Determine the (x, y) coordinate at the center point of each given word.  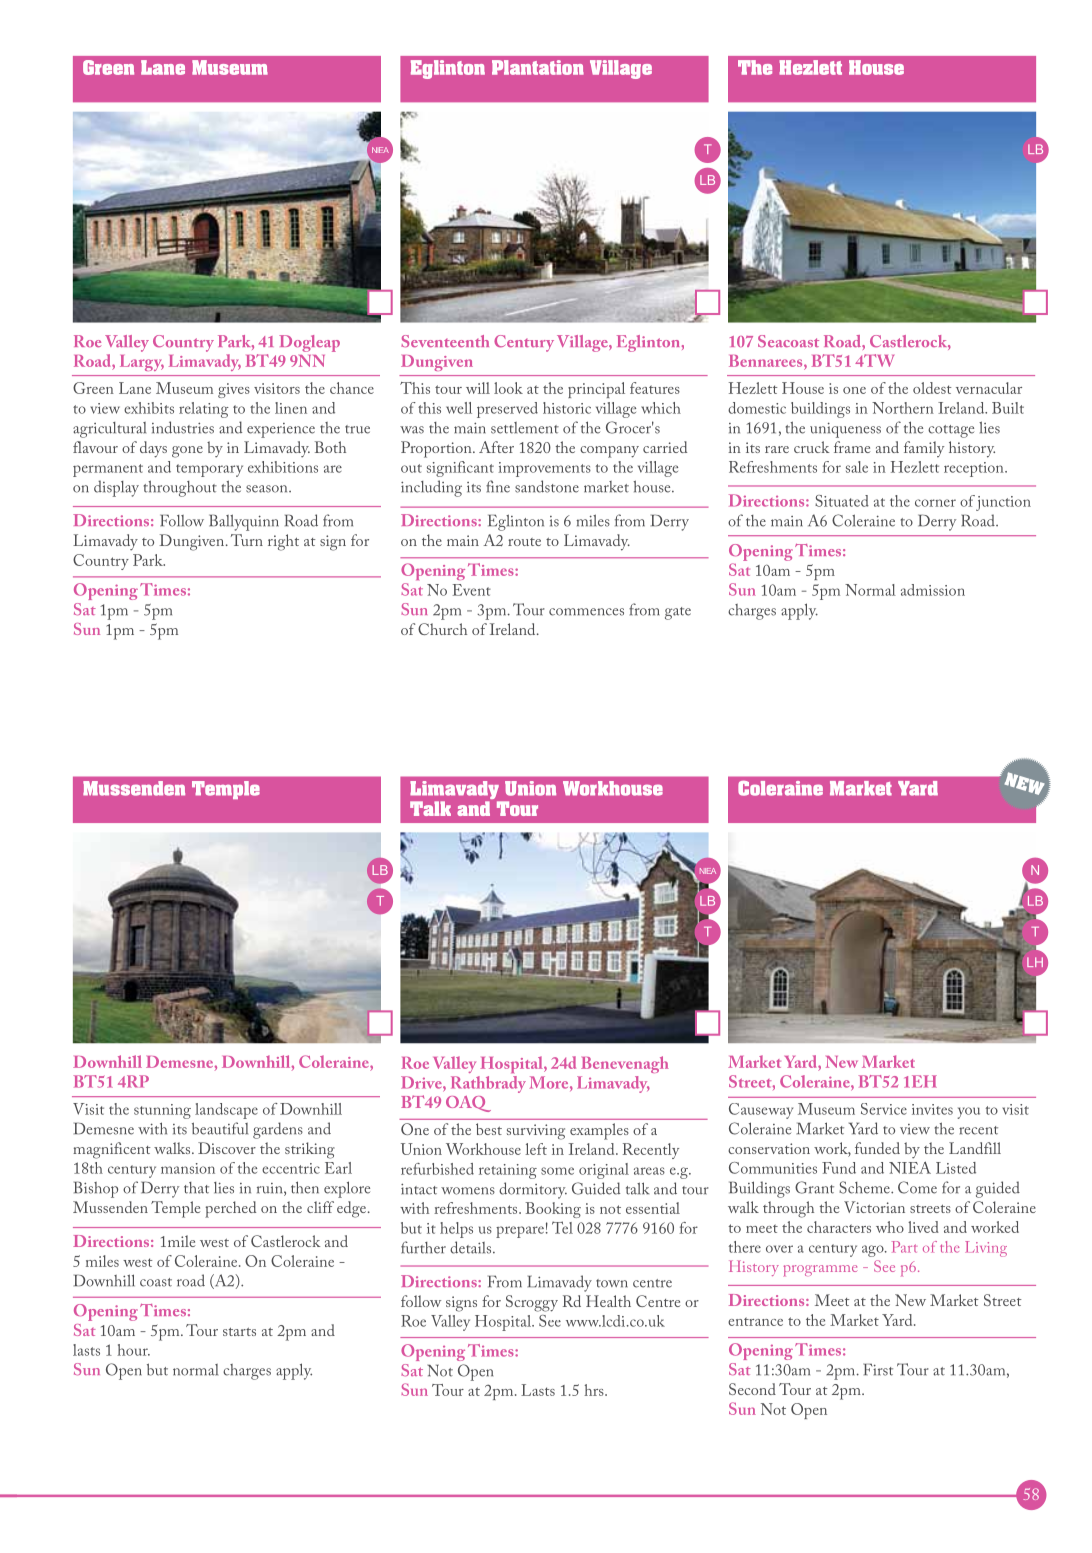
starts (239, 1331)
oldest (932, 388)
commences (586, 612)
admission (933, 590)
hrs (595, 1390)
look (508, 388)
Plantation (538, 67)
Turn (247, 540)
